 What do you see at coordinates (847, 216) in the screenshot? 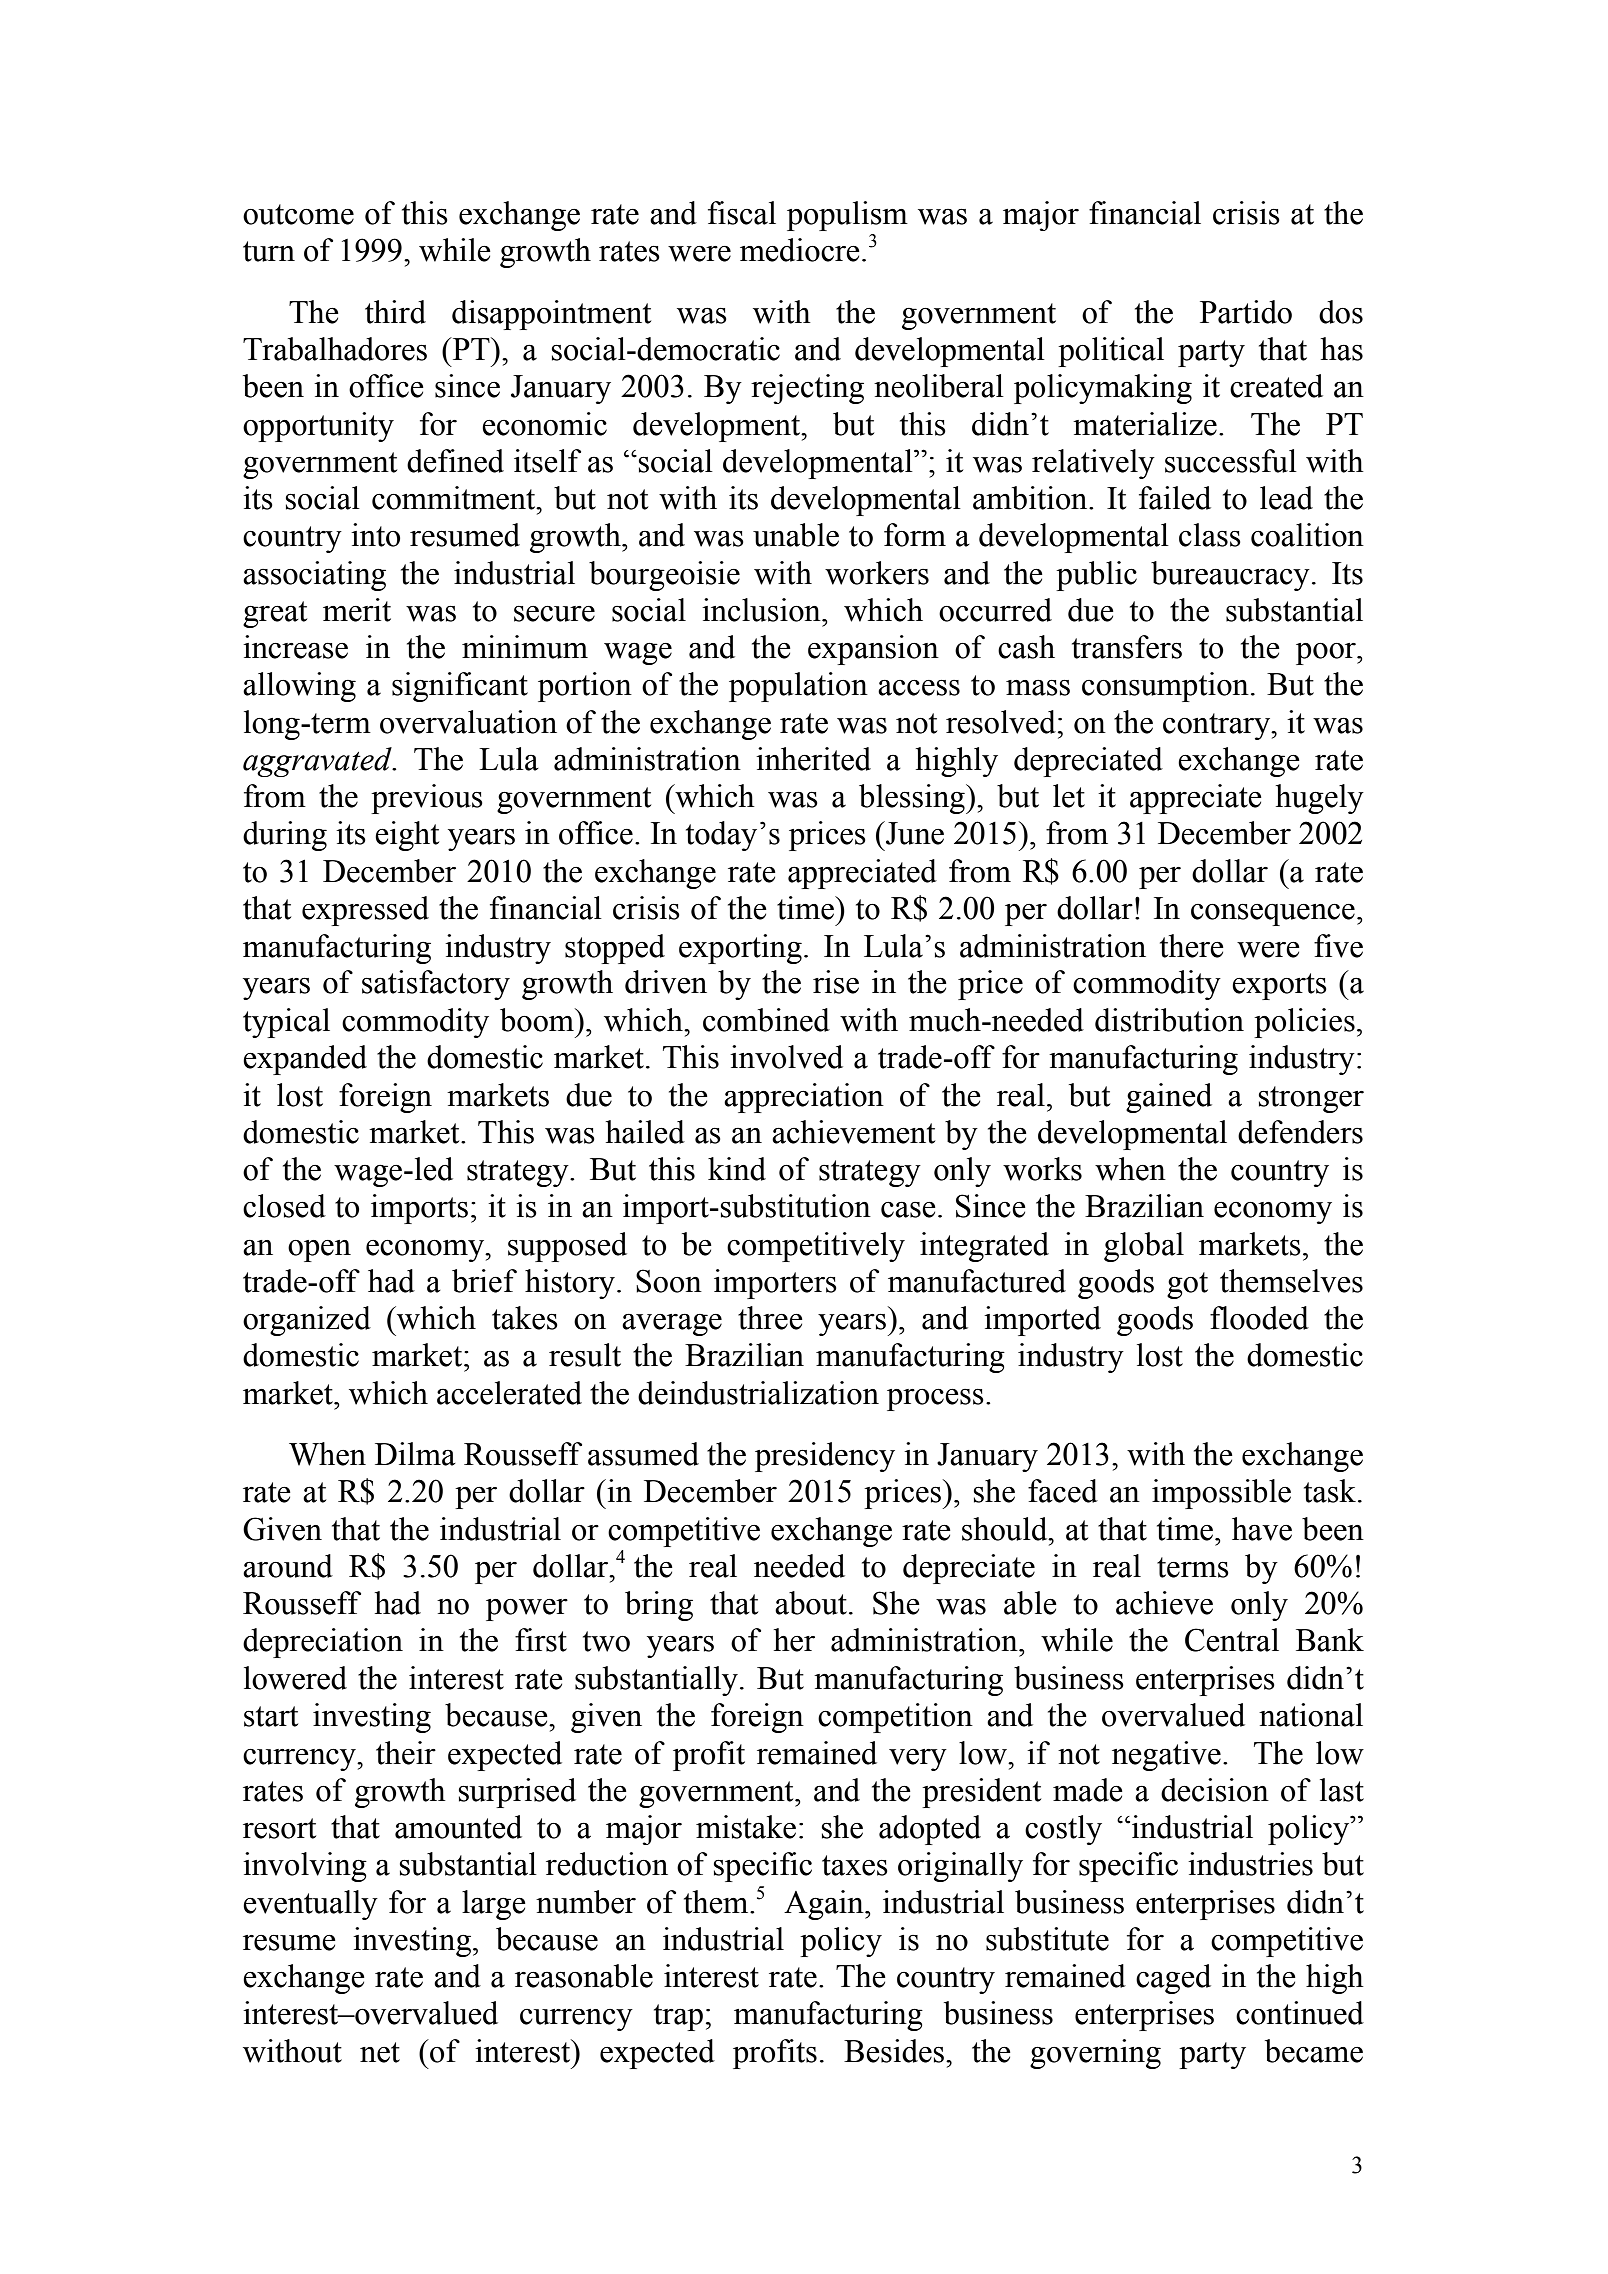
I see `populism` at bounding box center [847, 216].
